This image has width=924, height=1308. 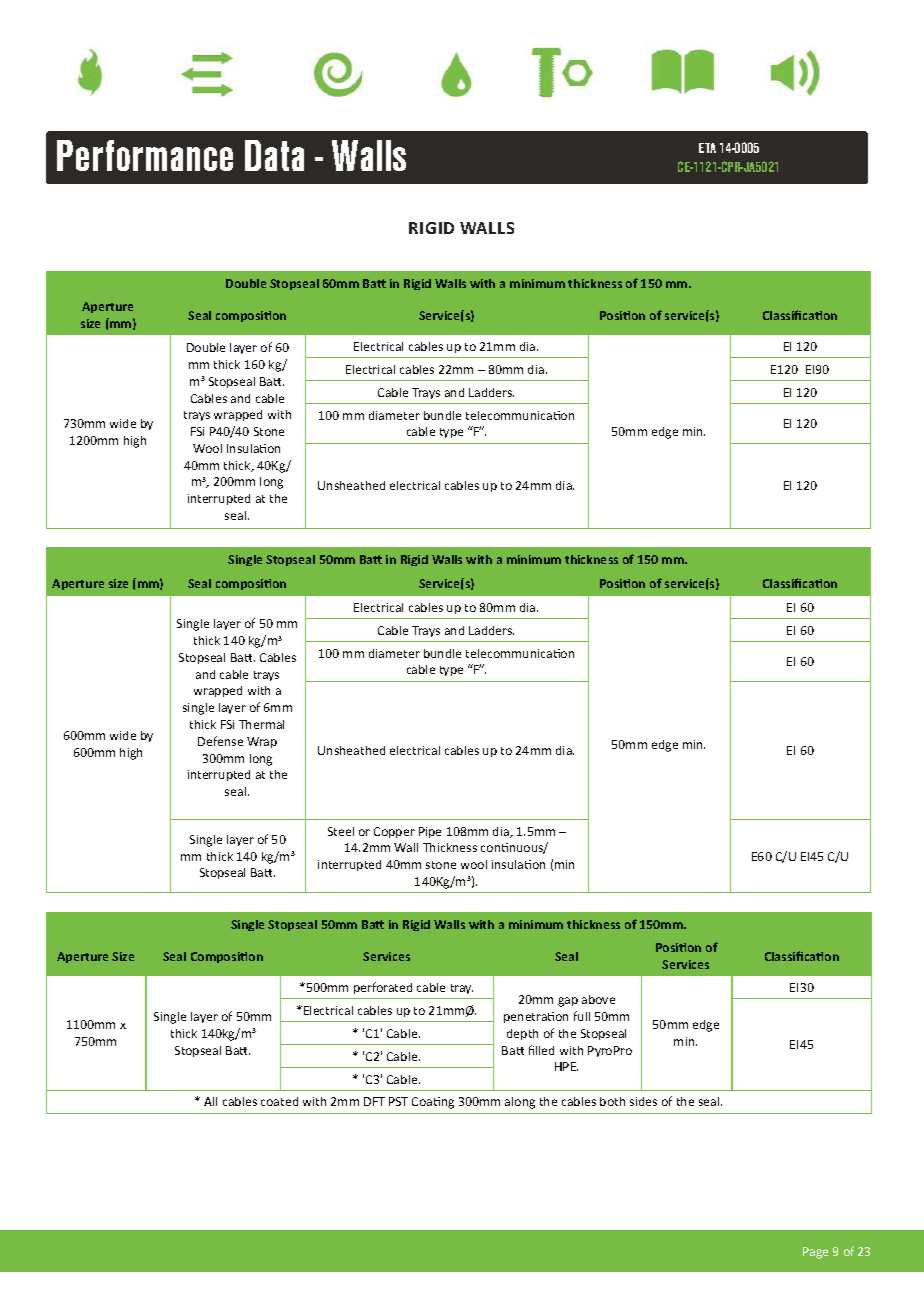 What do you see at coordinates (707, 148) in the image?
I see `ETA` at bounding box center [707, 148].
